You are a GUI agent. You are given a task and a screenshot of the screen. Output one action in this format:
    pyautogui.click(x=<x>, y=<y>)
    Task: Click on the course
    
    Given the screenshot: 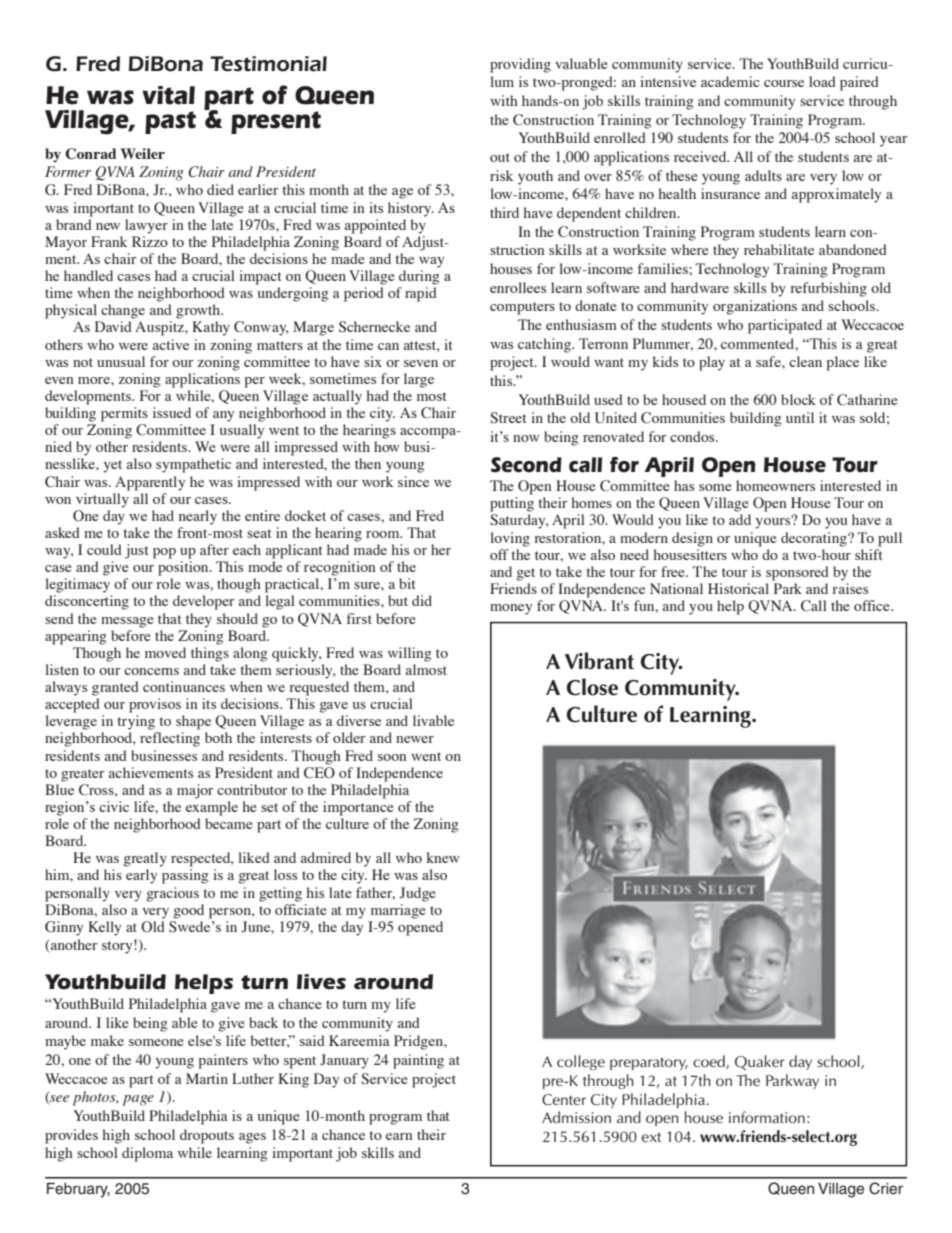 What is the action you would take?
    pyautogui.click(x=784, y=83)
